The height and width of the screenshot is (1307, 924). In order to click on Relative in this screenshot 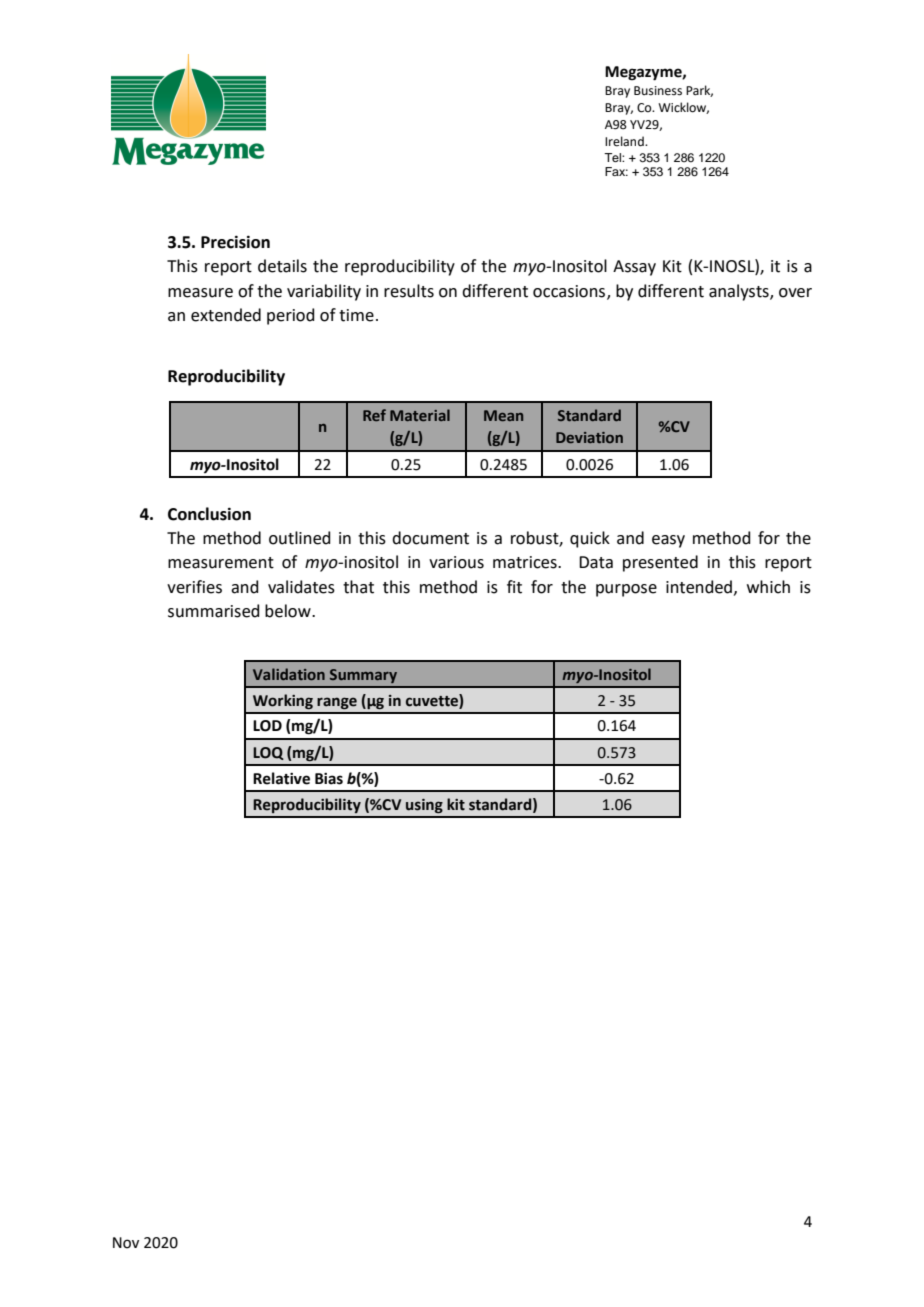, I will do `click(281, 778)`.
